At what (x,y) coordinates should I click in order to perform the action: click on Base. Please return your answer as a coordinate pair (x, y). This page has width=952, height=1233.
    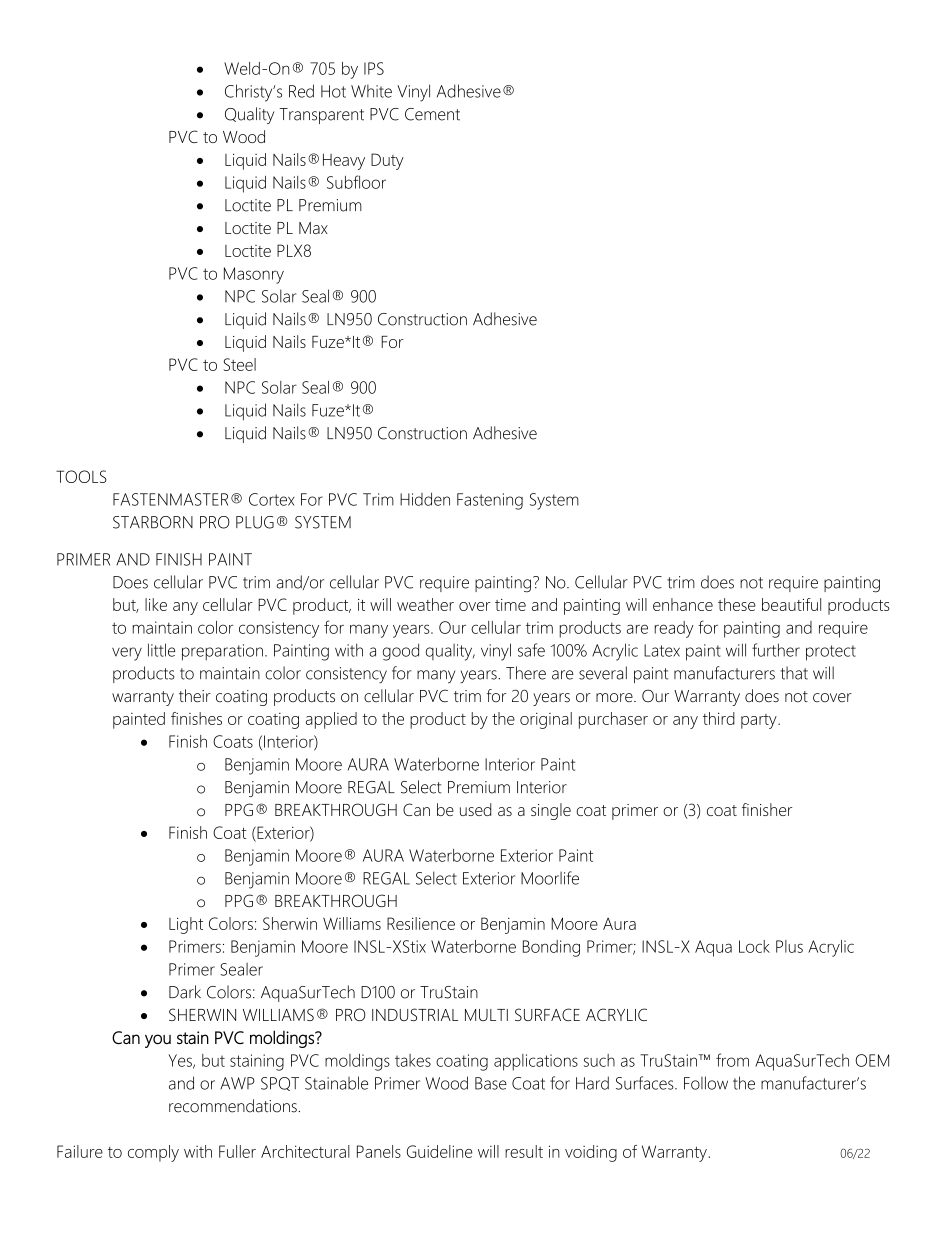
    Looking at the image, I should click on (491, 1083).
